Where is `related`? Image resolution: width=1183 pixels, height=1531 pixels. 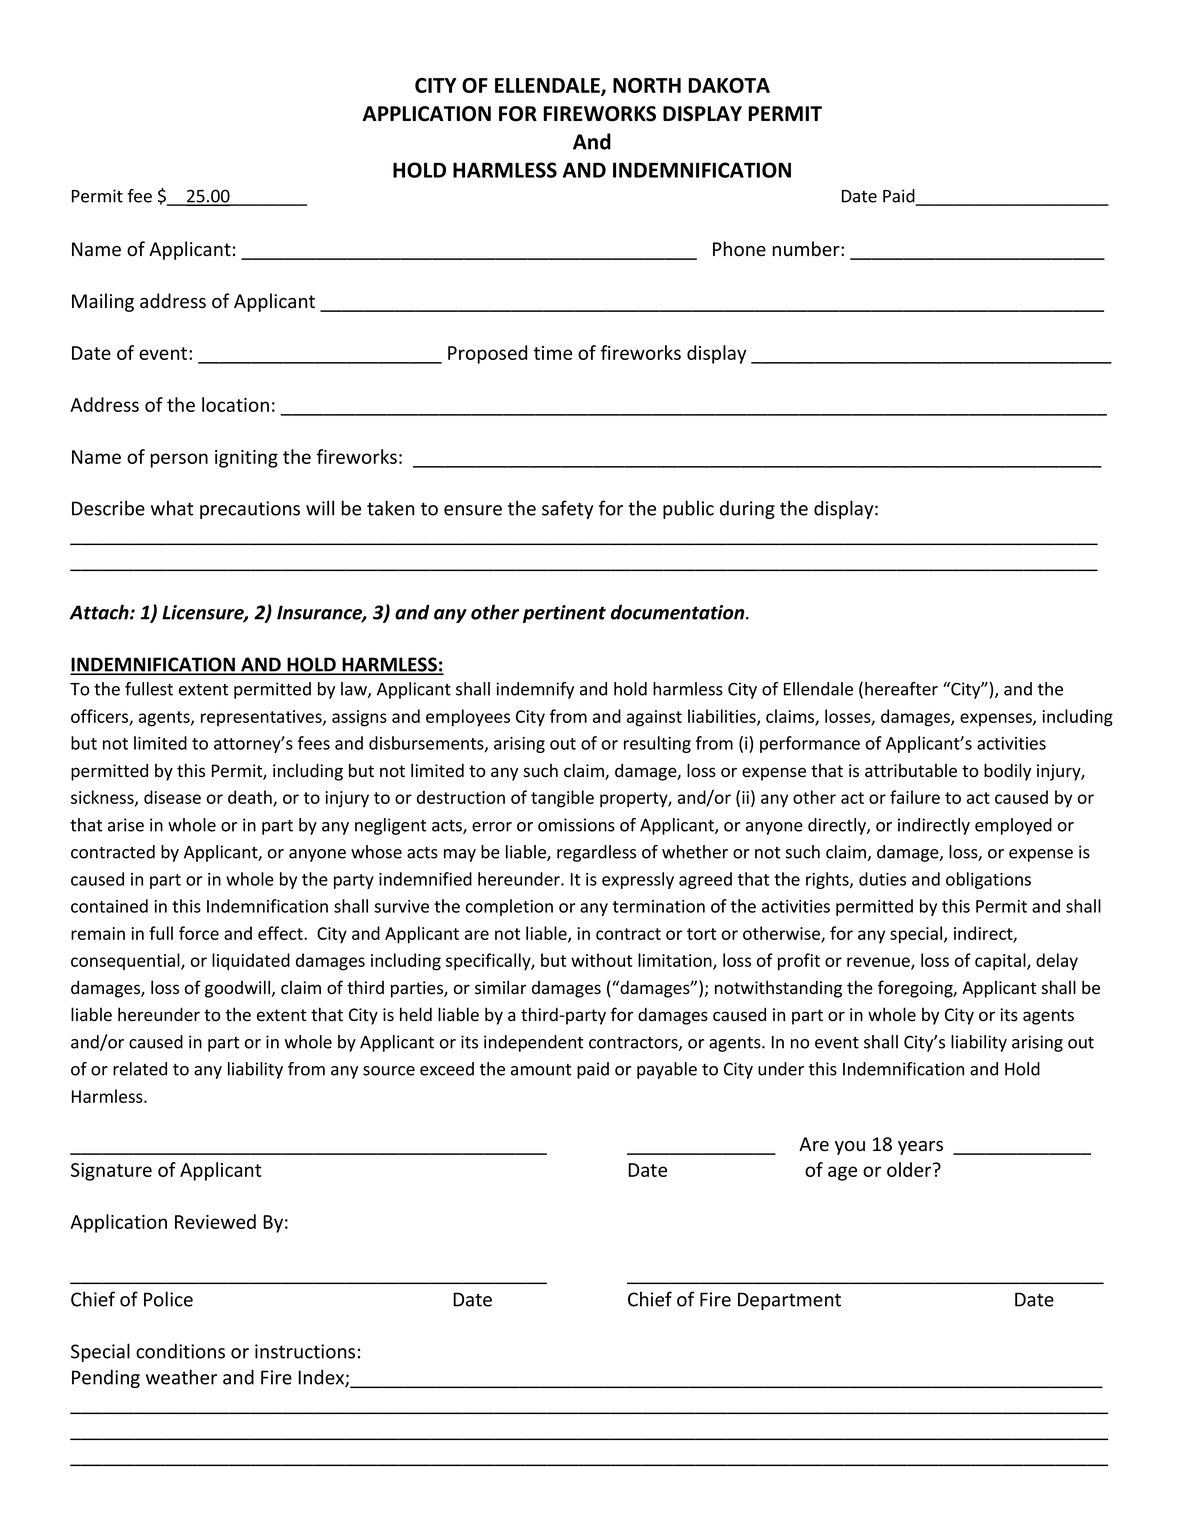 related is located at coordinates (140, 1069).
